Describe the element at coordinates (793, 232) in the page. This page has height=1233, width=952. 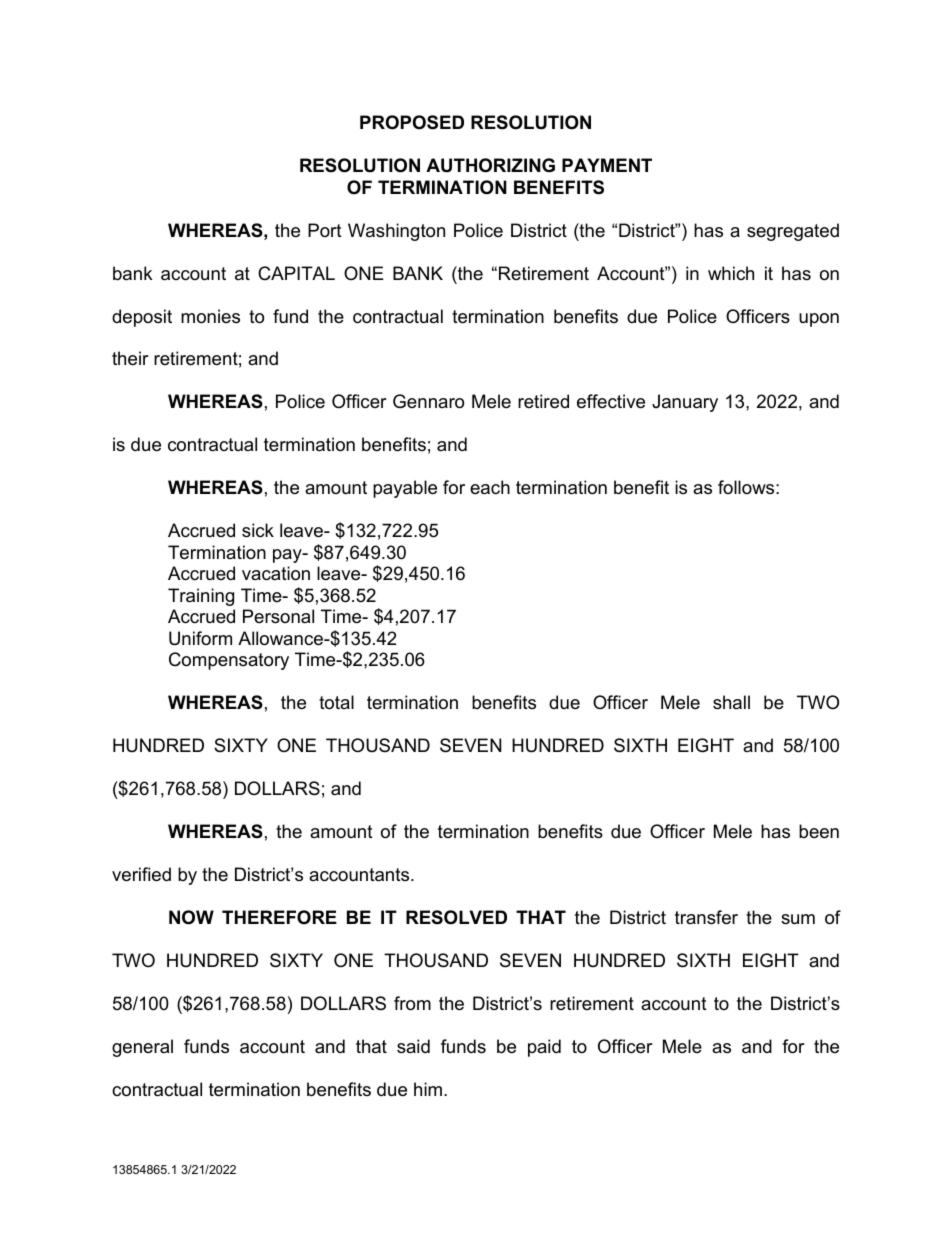
I see `segregated` at that location.
